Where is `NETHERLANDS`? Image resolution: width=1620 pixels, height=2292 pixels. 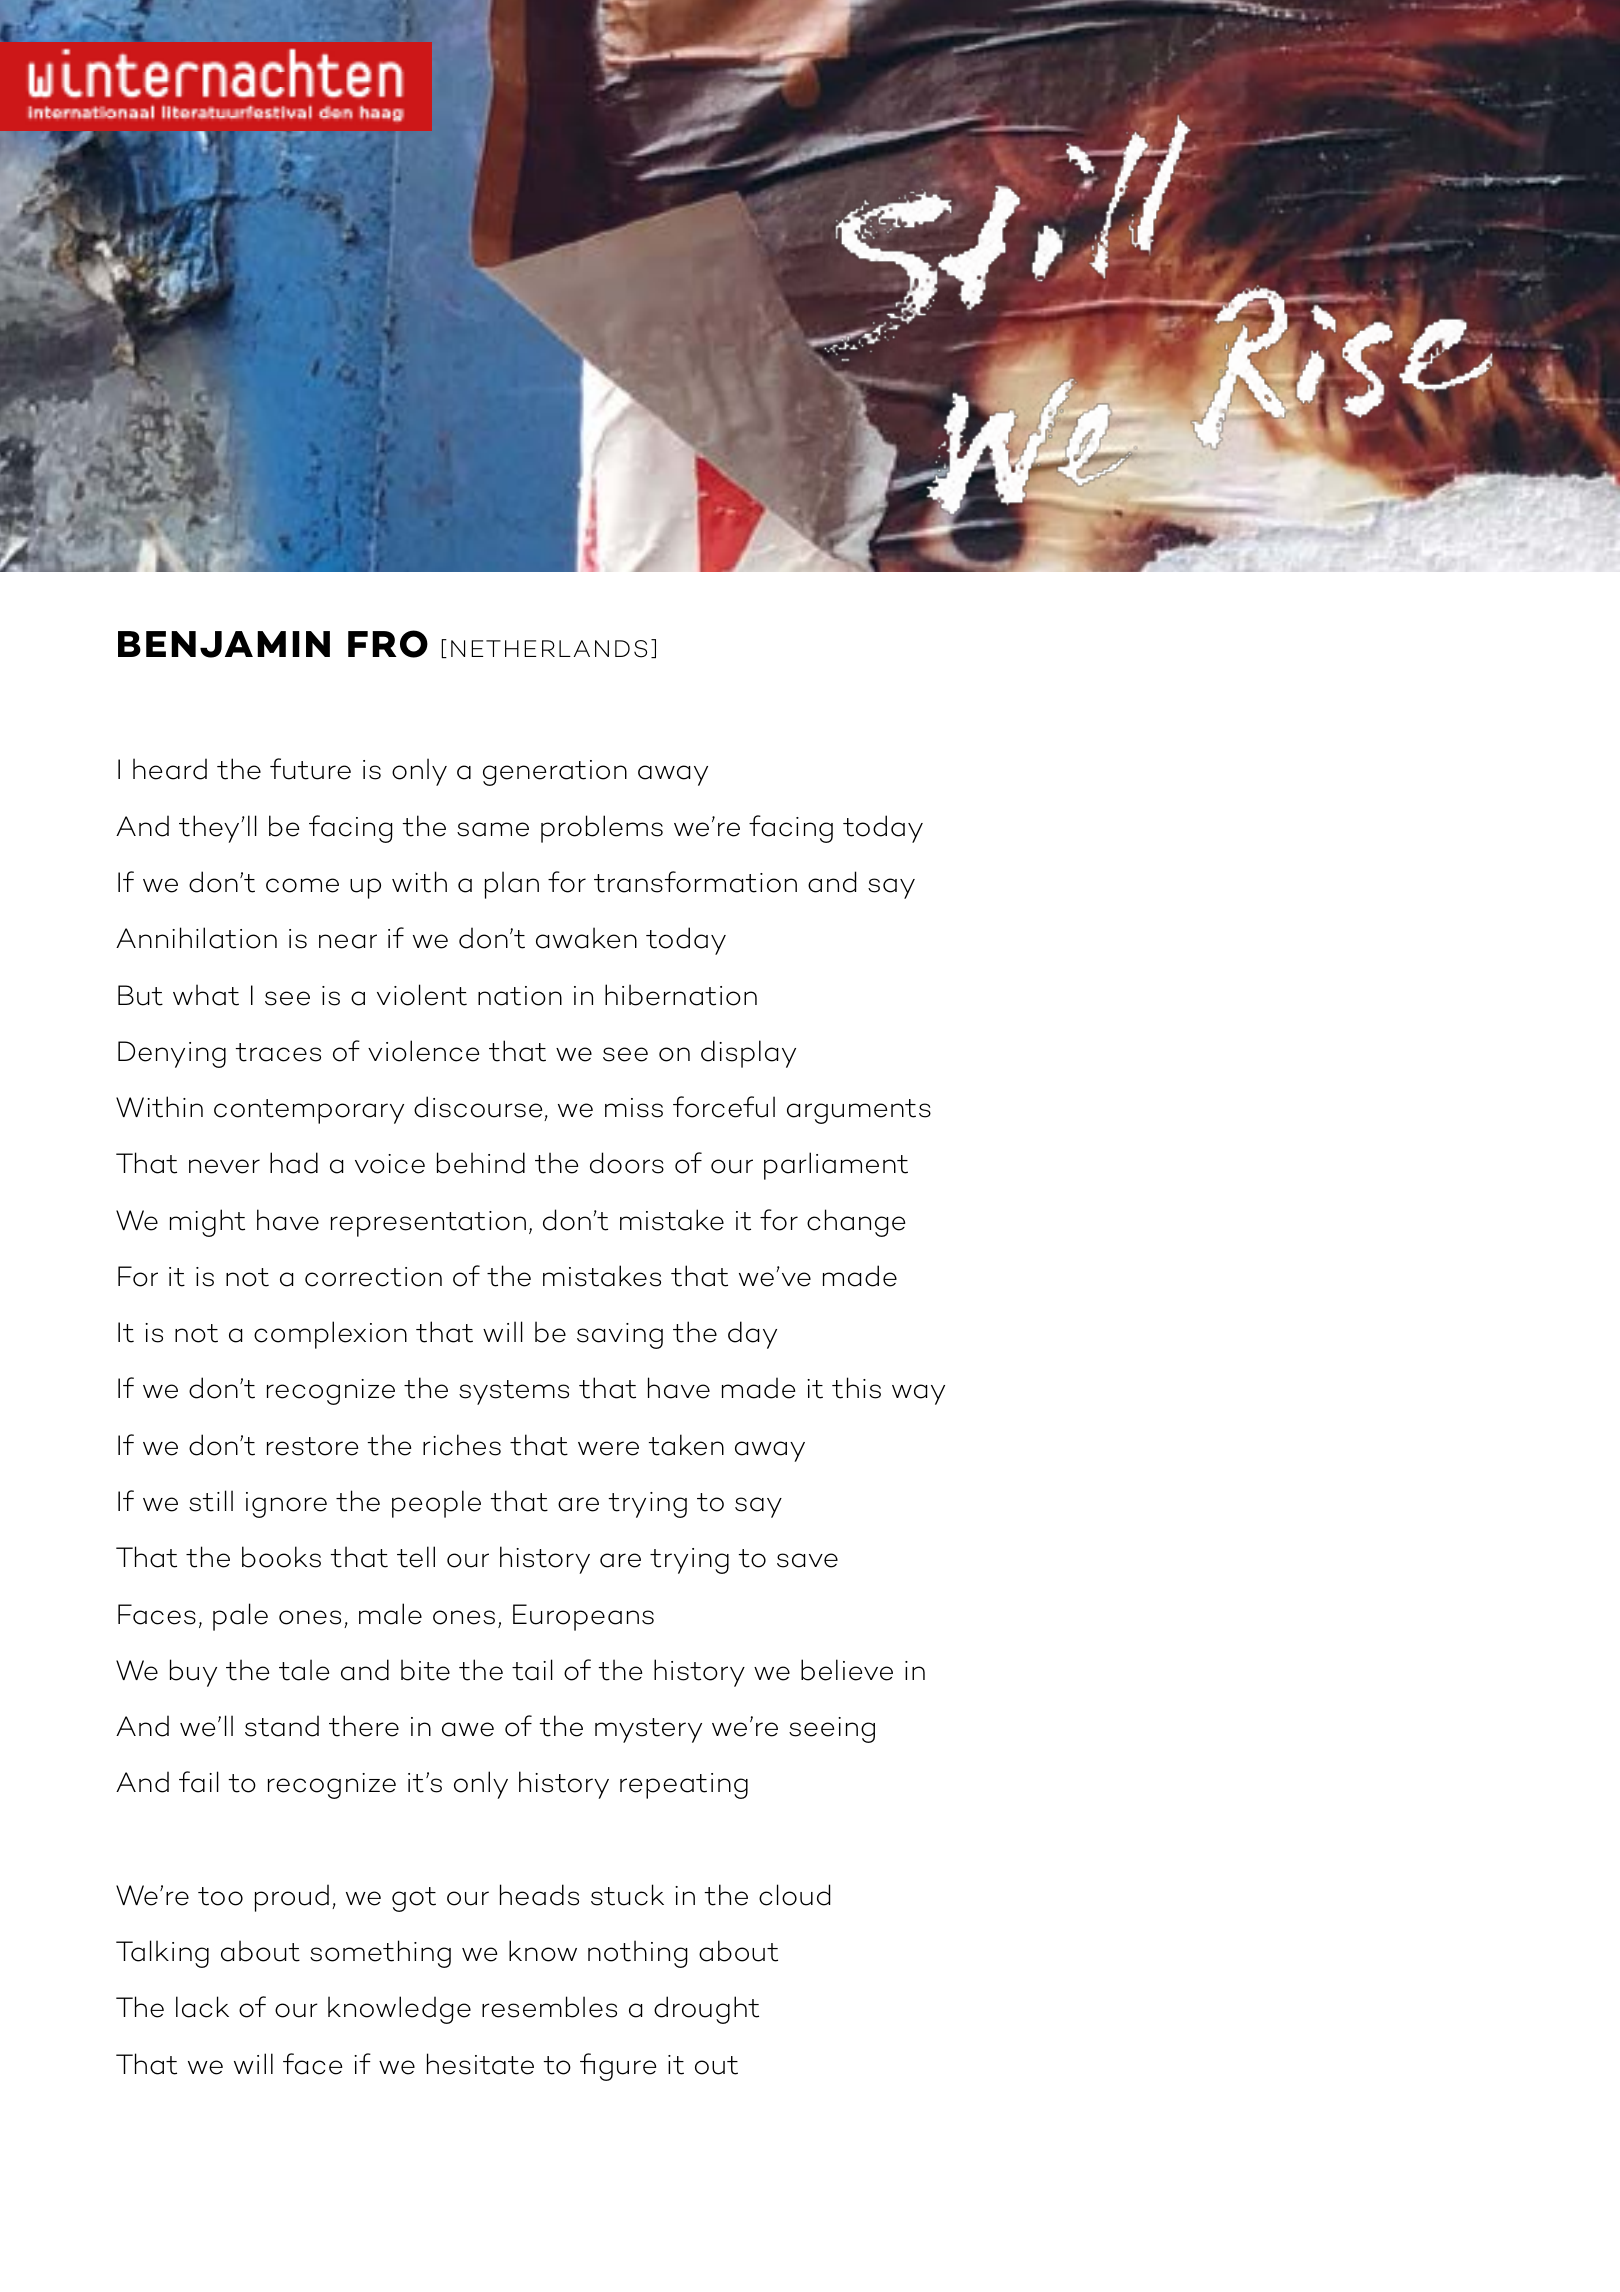
NETHERLANDS is located at coordinates (549, 649).
